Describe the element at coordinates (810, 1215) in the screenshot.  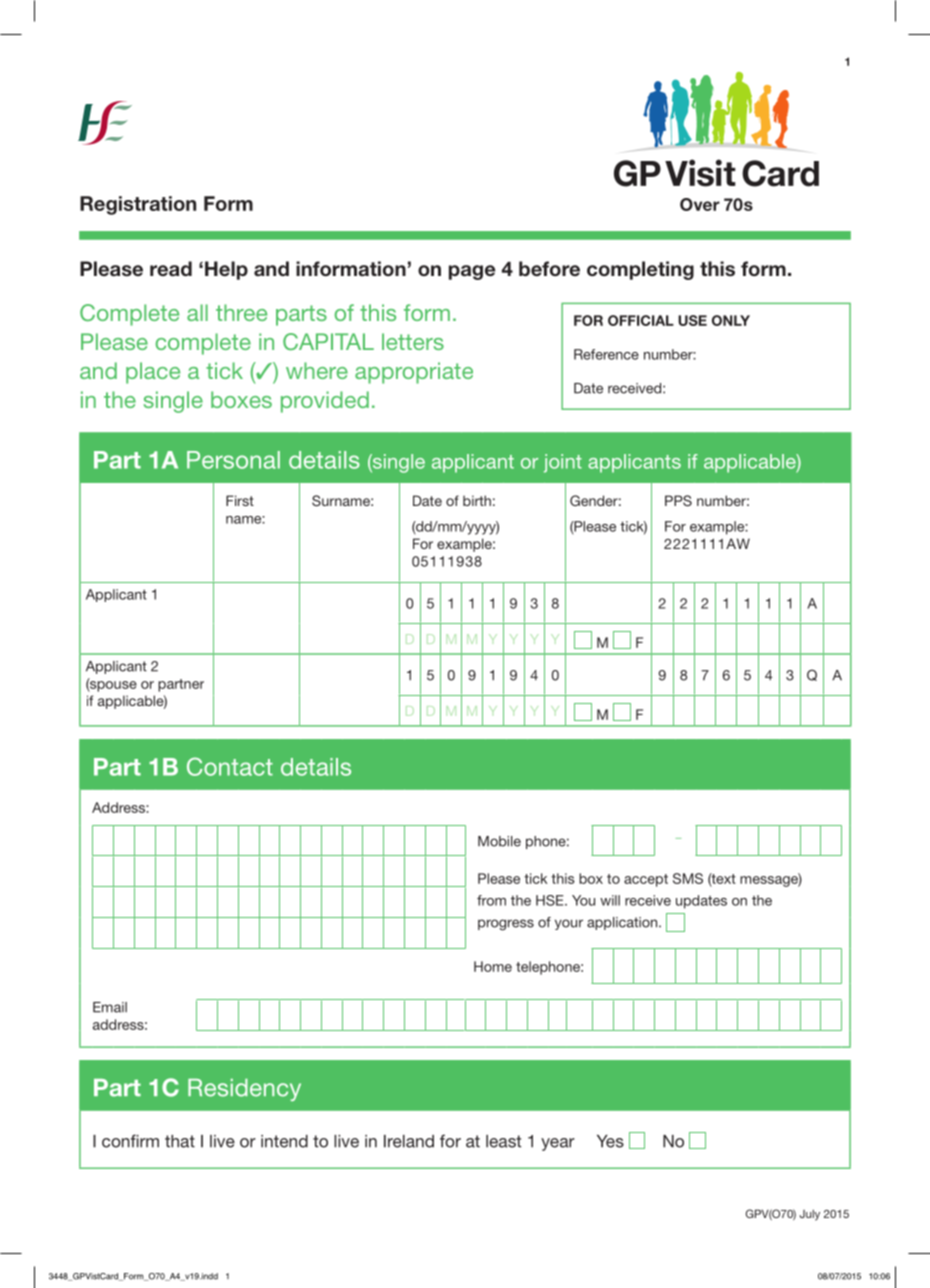
I see `July` at that location.
